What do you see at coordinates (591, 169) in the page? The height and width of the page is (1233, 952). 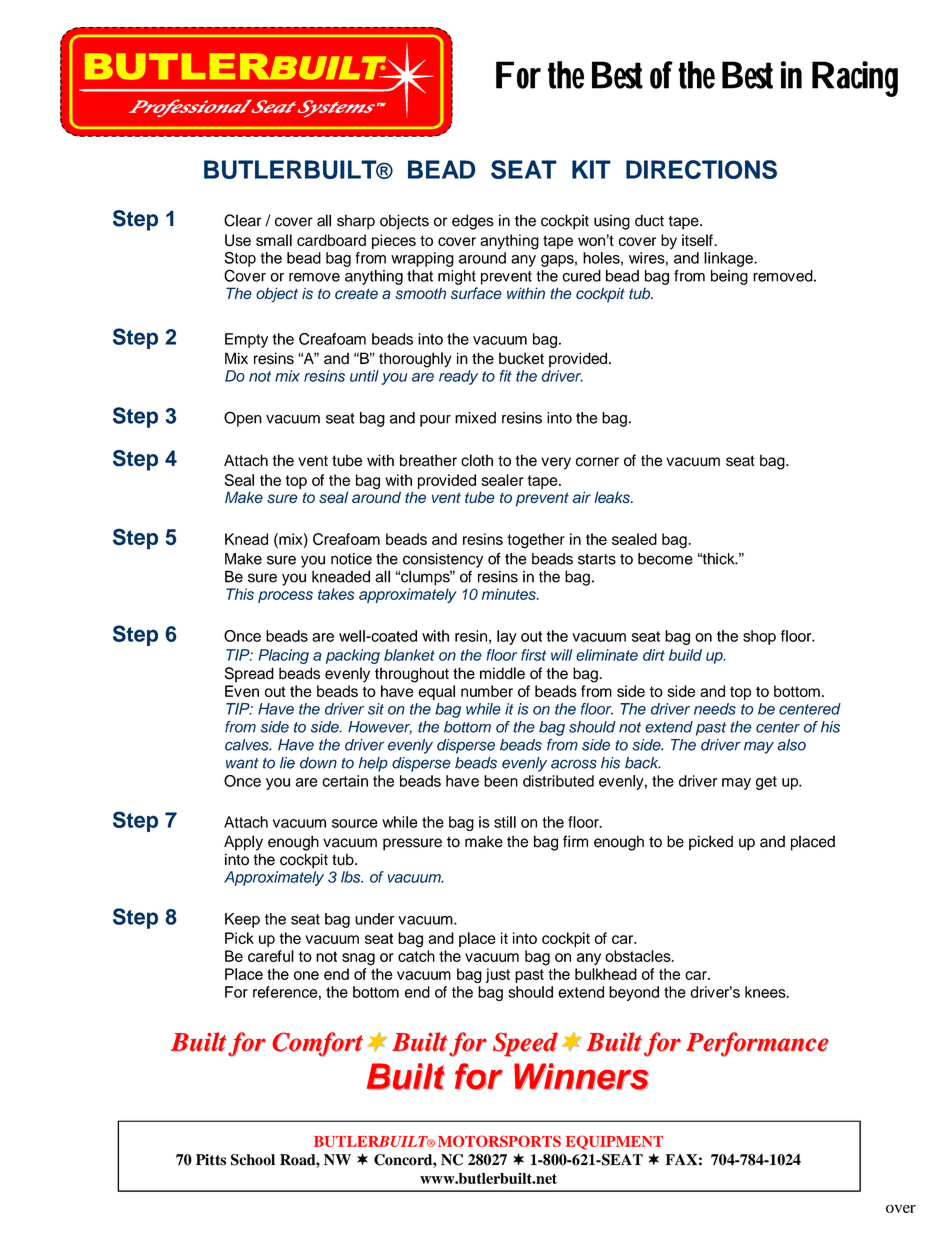 I see `KIT` at bounding box center [591, 169].
